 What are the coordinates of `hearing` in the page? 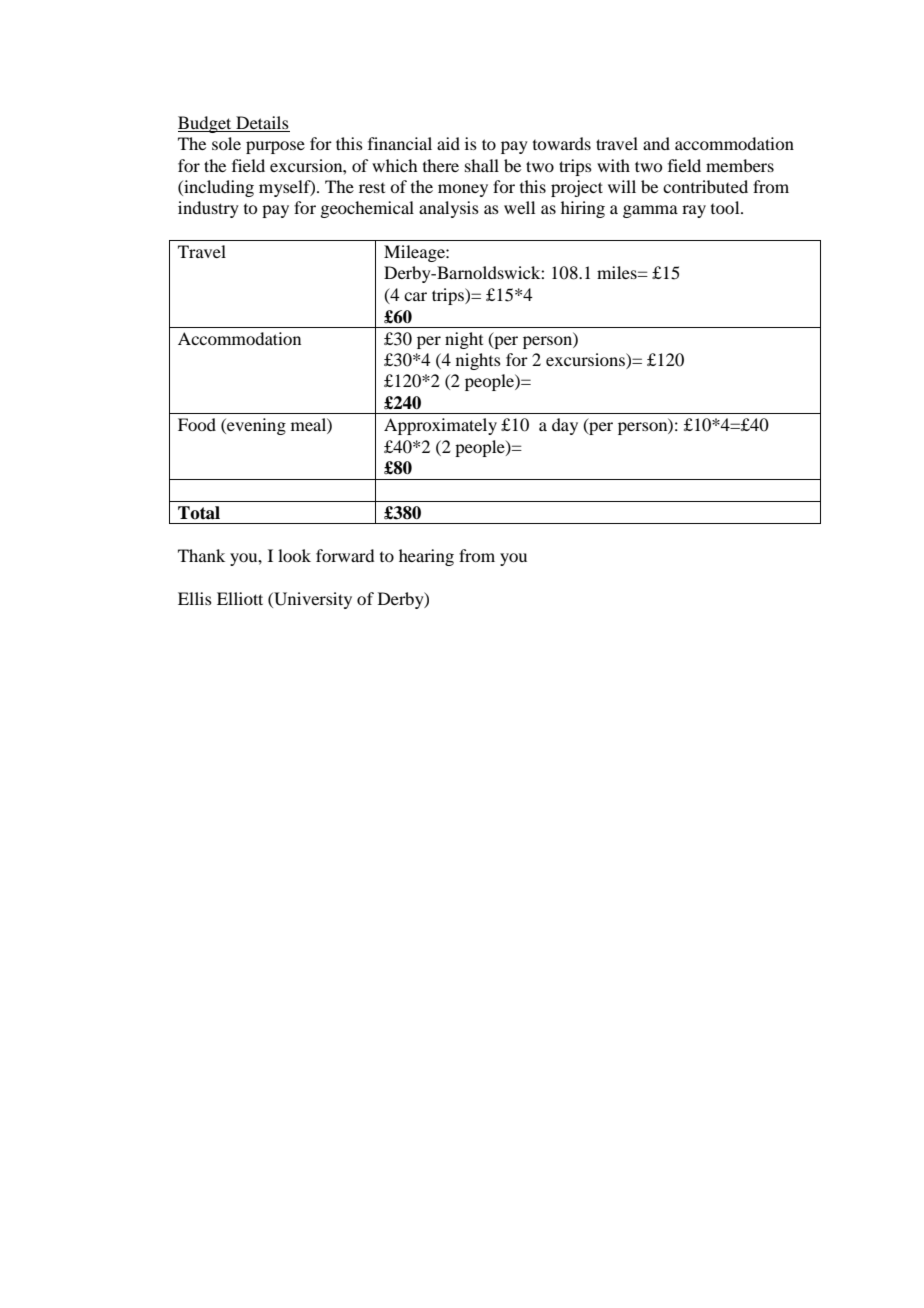 It's located at (426, 557).
